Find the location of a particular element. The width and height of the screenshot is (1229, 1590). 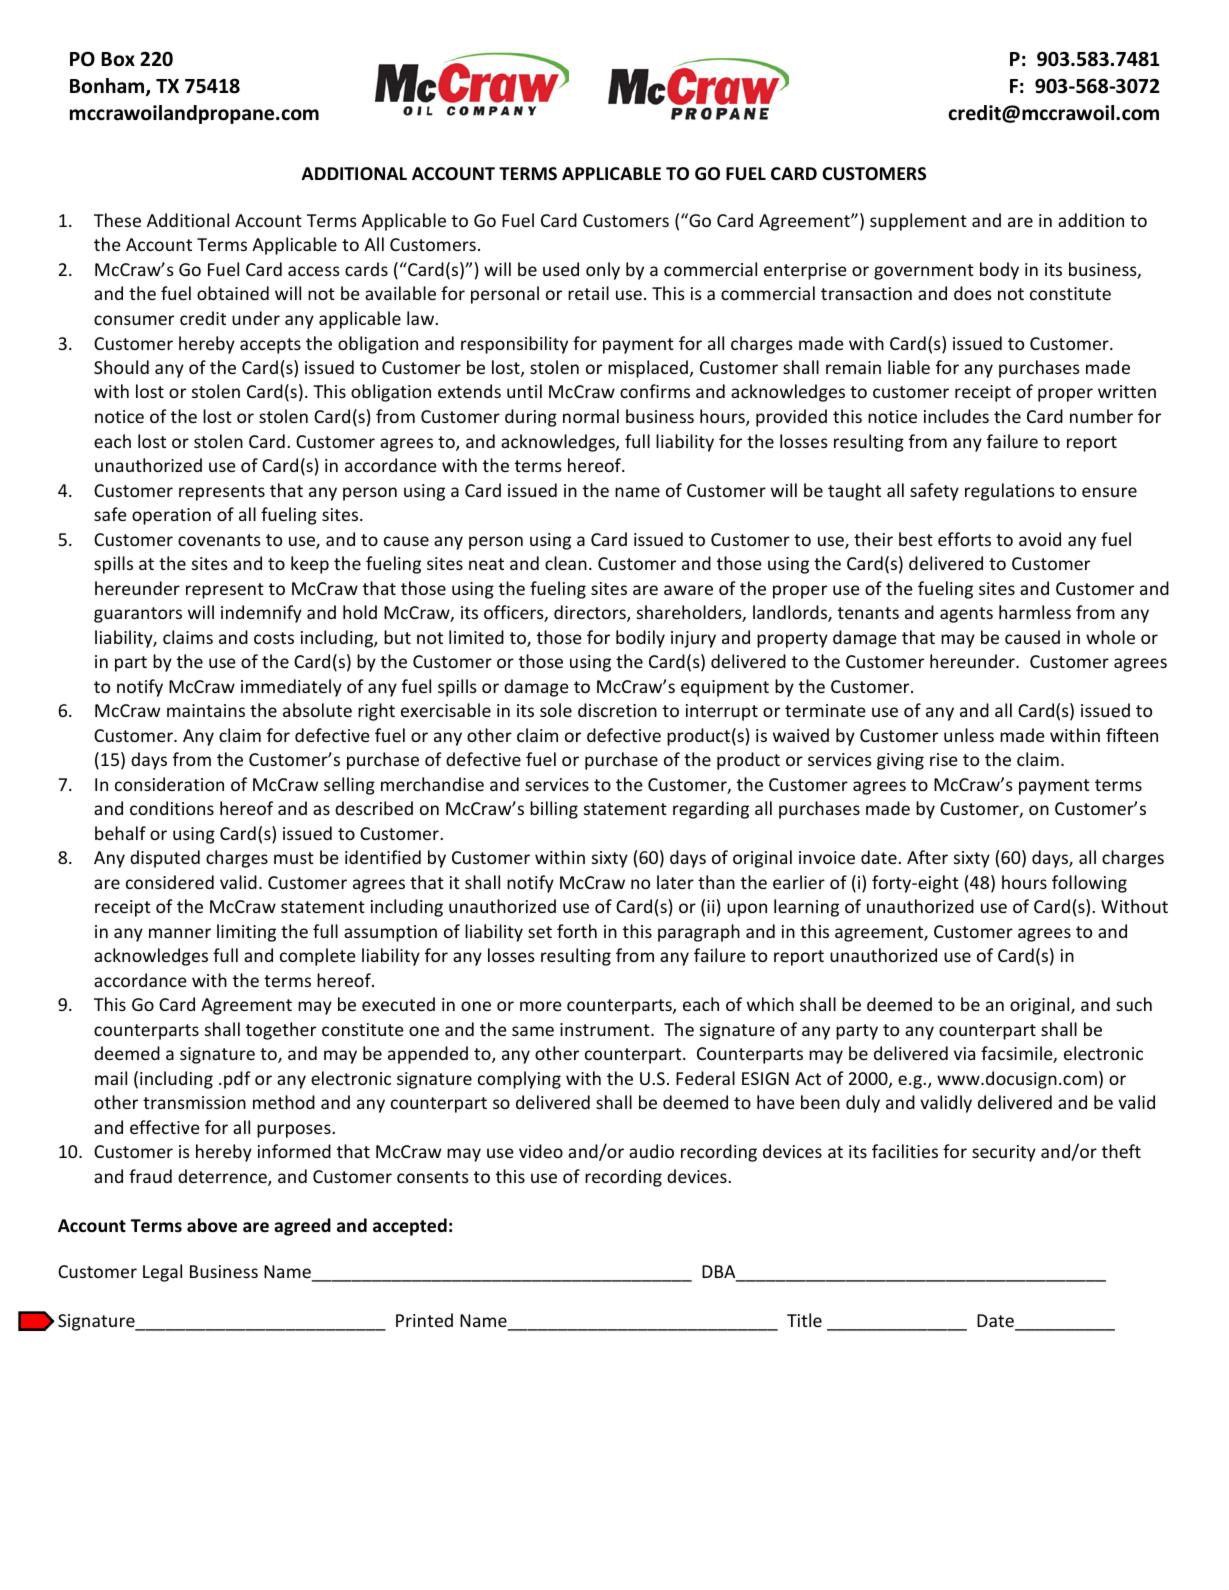

only is located at coordinates (603, 271).
